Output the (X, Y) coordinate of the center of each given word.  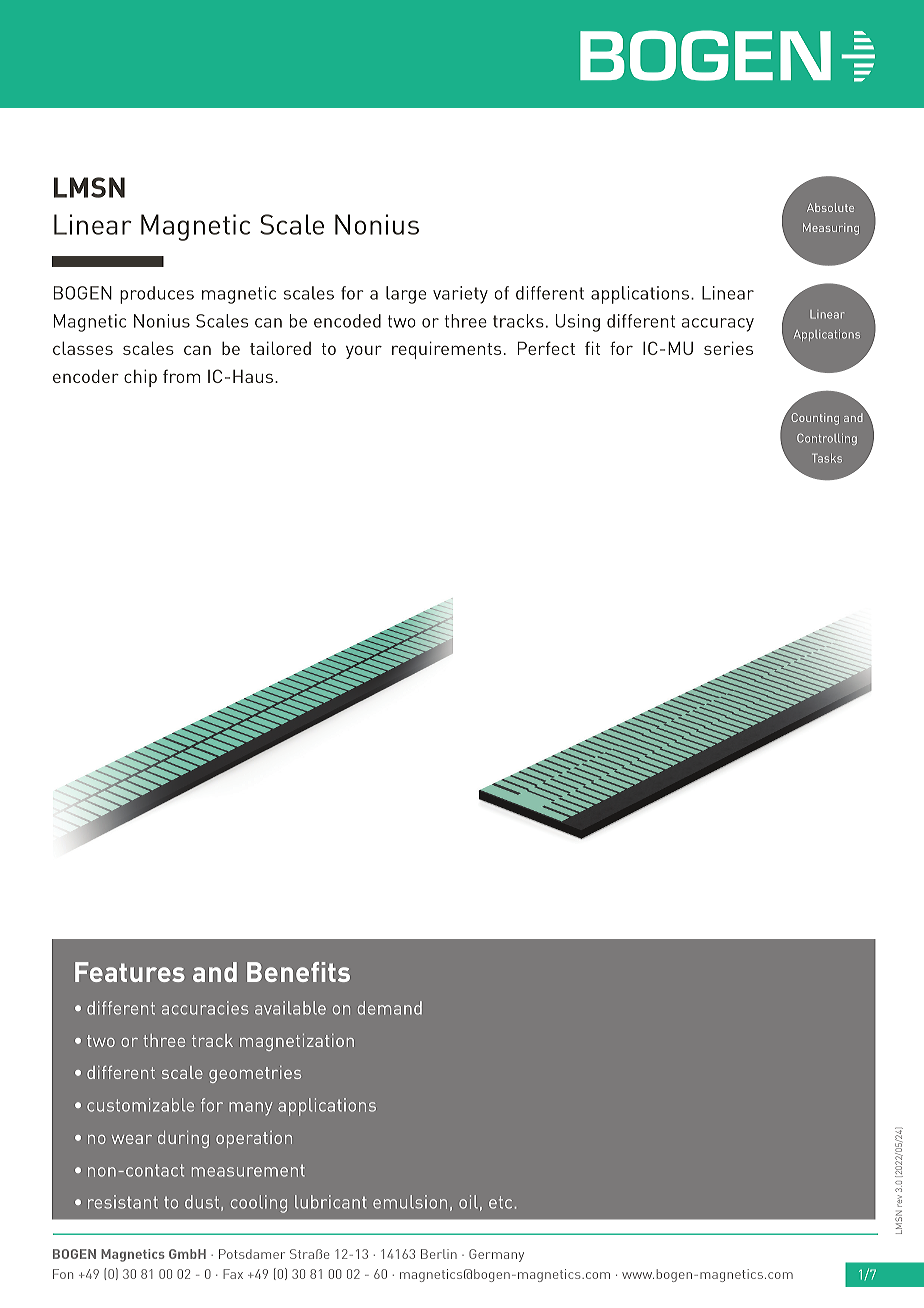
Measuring (831, 229)
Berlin (439, 1254)
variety (460, 295)
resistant (123, 1202)
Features (130, 972)
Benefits (298, 972)
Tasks (827, 458)
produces (157, 295)
